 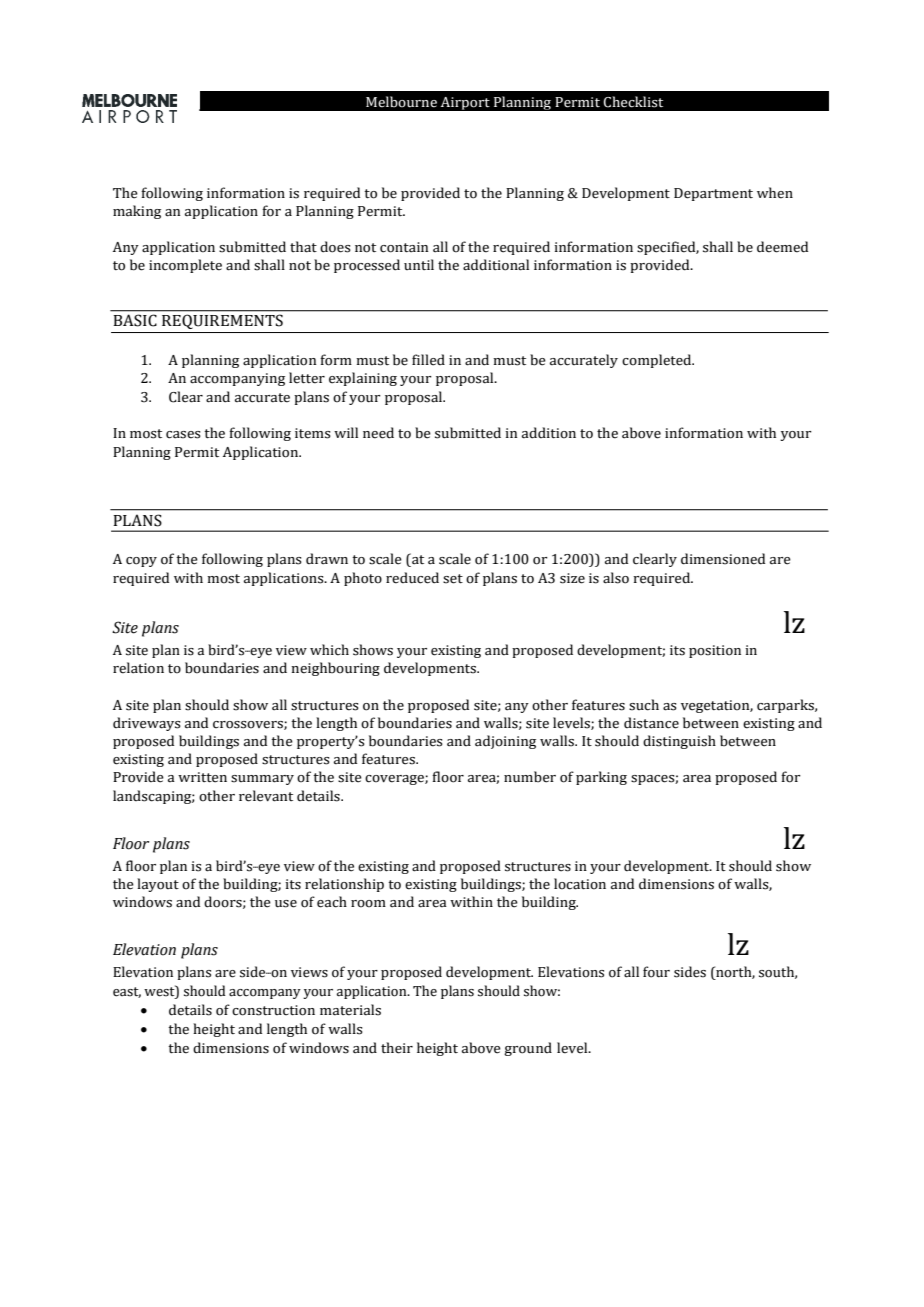 I want to click on Melbourne, so click(x=401, y=102).
